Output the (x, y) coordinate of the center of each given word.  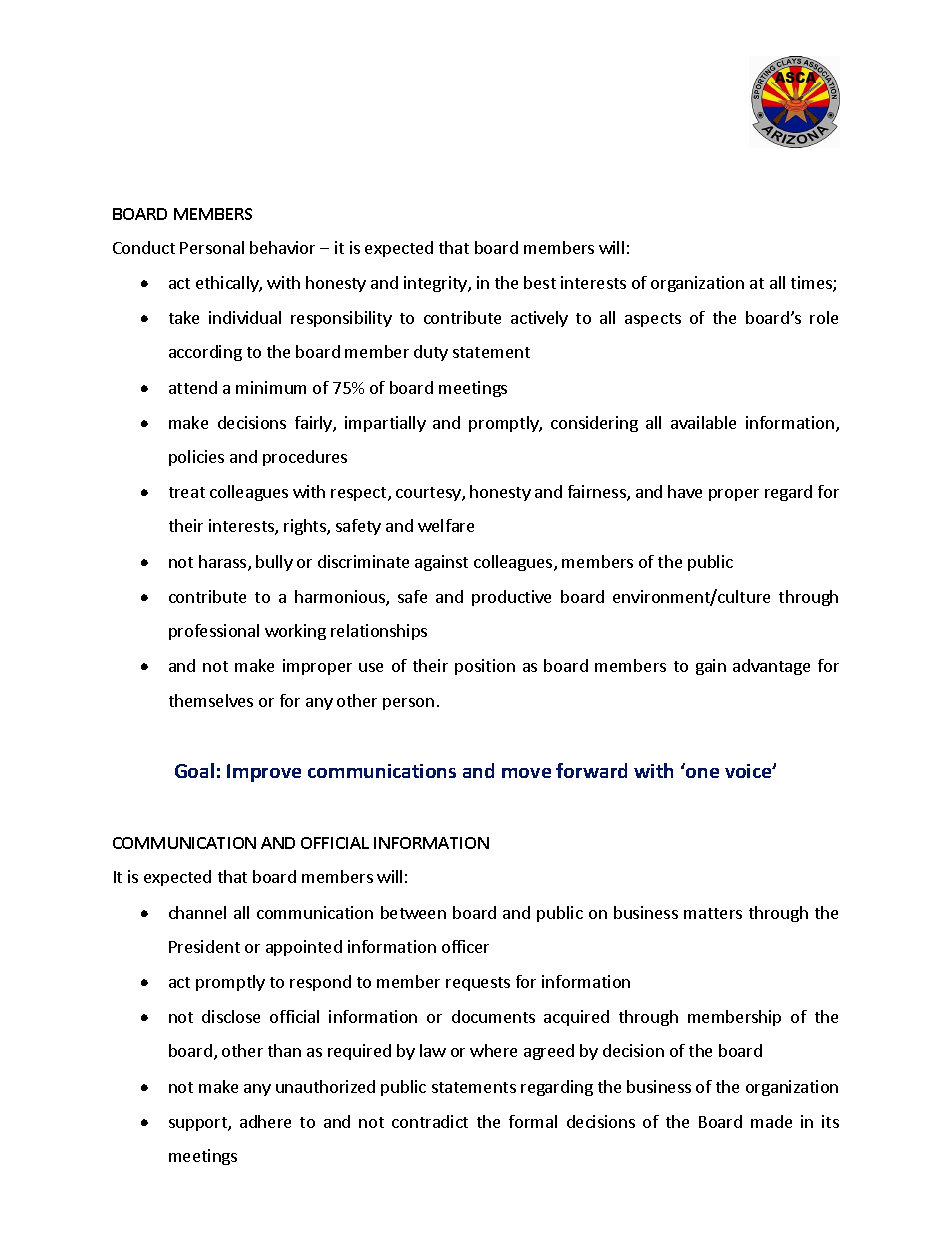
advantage (771, 667)
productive (511, 598)
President (204, 946)
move (526, 773)
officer (465, 946)
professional (214, 632)
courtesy (429, 494)
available (703, 422)
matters (713, 913)
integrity (436, 284)
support (199, 1124)
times (812, 284)
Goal (194, 770)
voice (749, 771)
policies (196, 458)
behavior (282, 247)
